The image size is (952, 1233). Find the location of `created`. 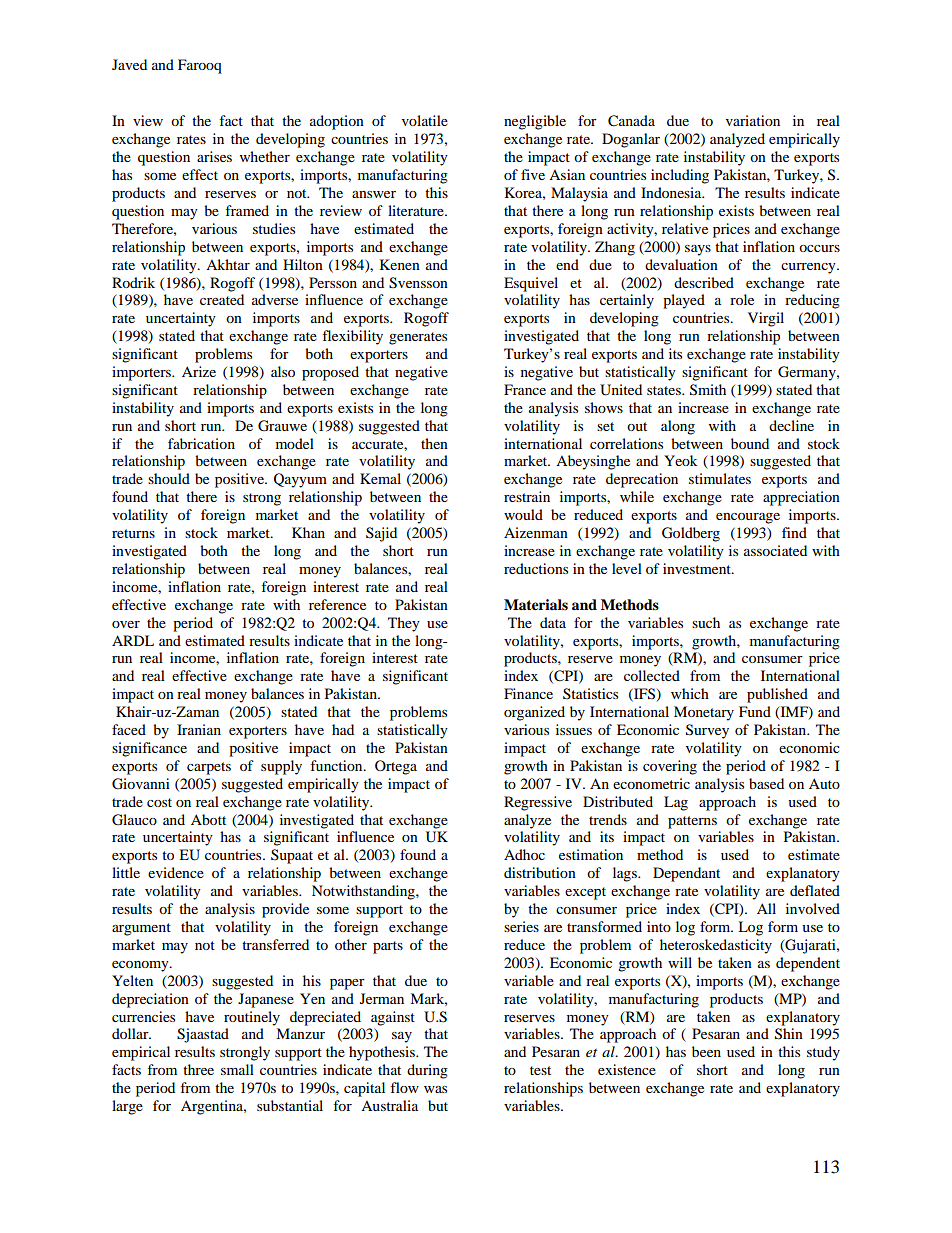

created is located at coordinates (222, 299).
